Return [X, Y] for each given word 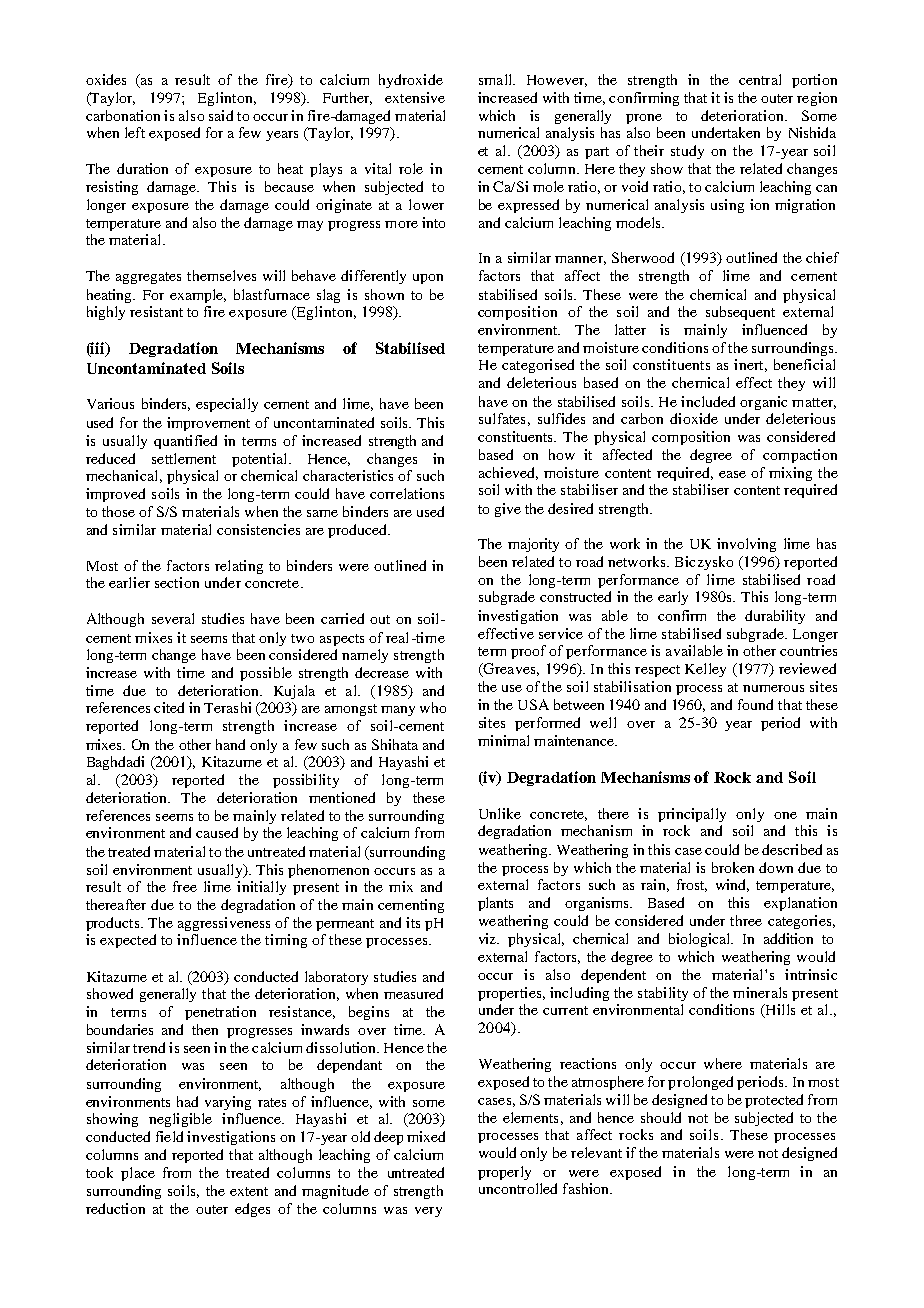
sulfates [502, 418]
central [760, 79]
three [746, 920]
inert [750, 365]
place [138, 1174]
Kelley [705, 670]
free [185, 886]
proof [528, 652]
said [221, 115]
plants [495, 904]
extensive [415, 97]
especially [227, 405]
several [173, 618]
